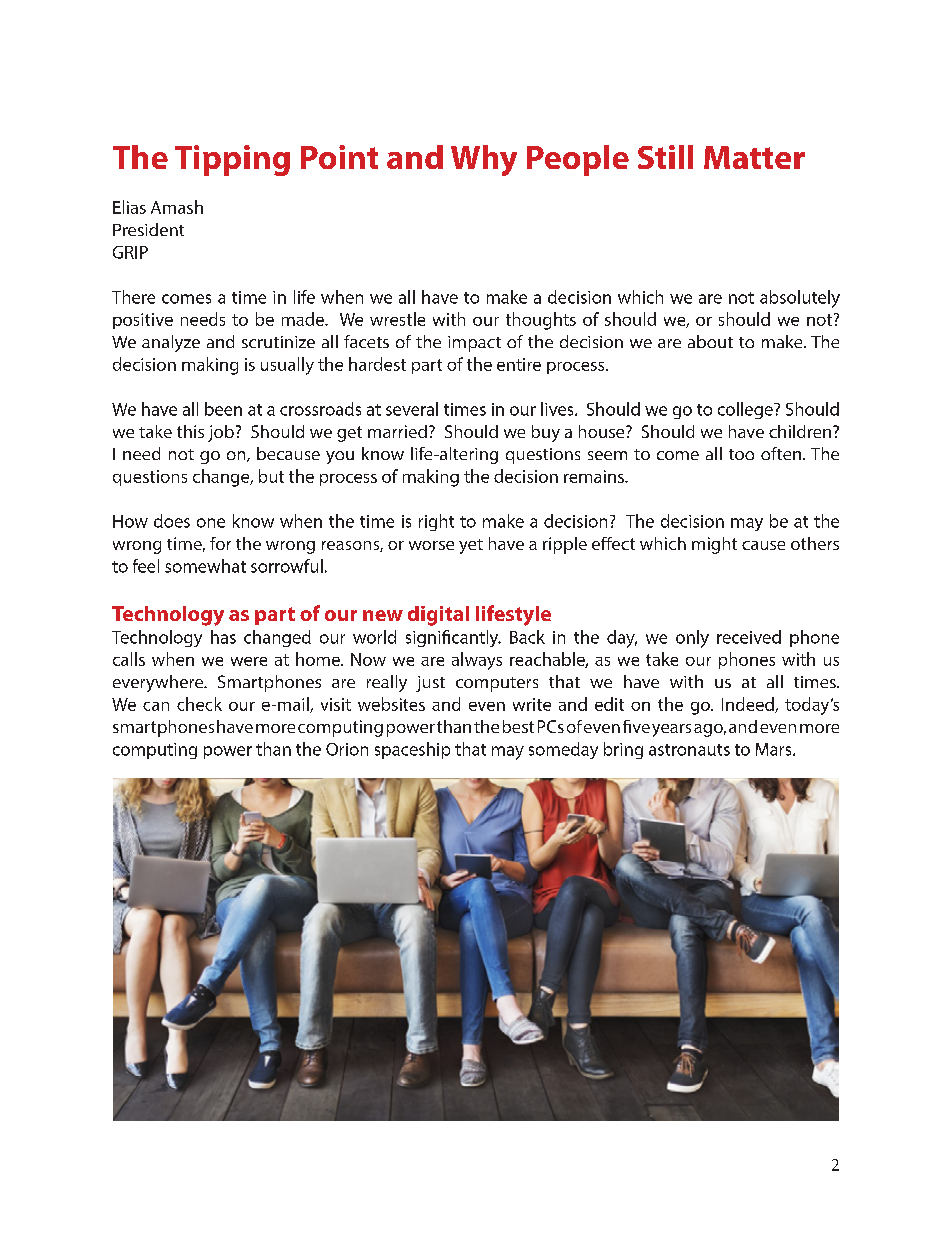 The width and height of the screenshot is (952, 1233). What do you see at coordinates (436, 522) in the screenshot?
I see `right` at bounding box center [436, 522].
